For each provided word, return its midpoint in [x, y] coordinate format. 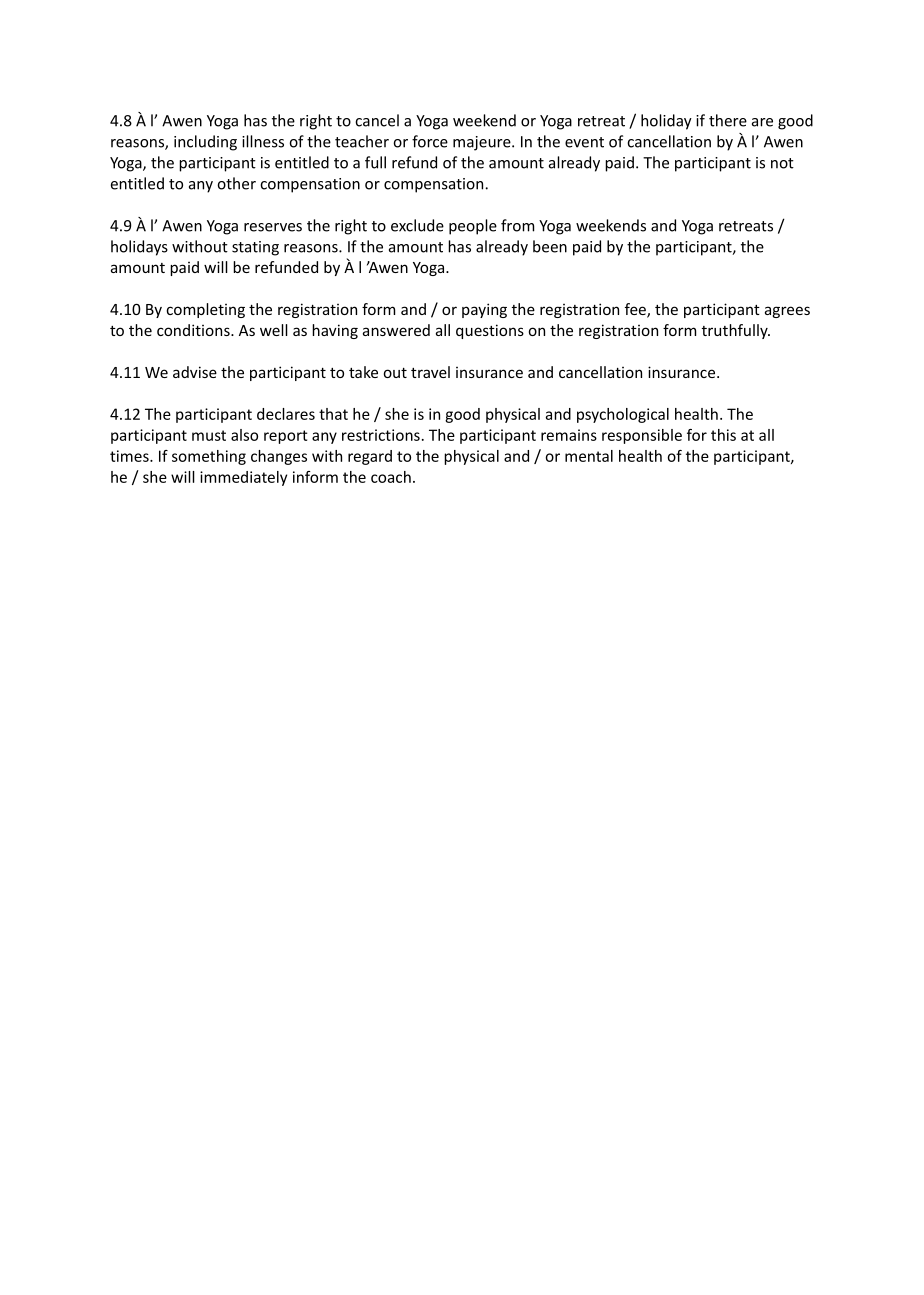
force [430, 141]
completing [205, 310]
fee [636, 310]
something [209, 457]
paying [484, 310]
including [205, 143]
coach [391, 477]
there [728, 120]
